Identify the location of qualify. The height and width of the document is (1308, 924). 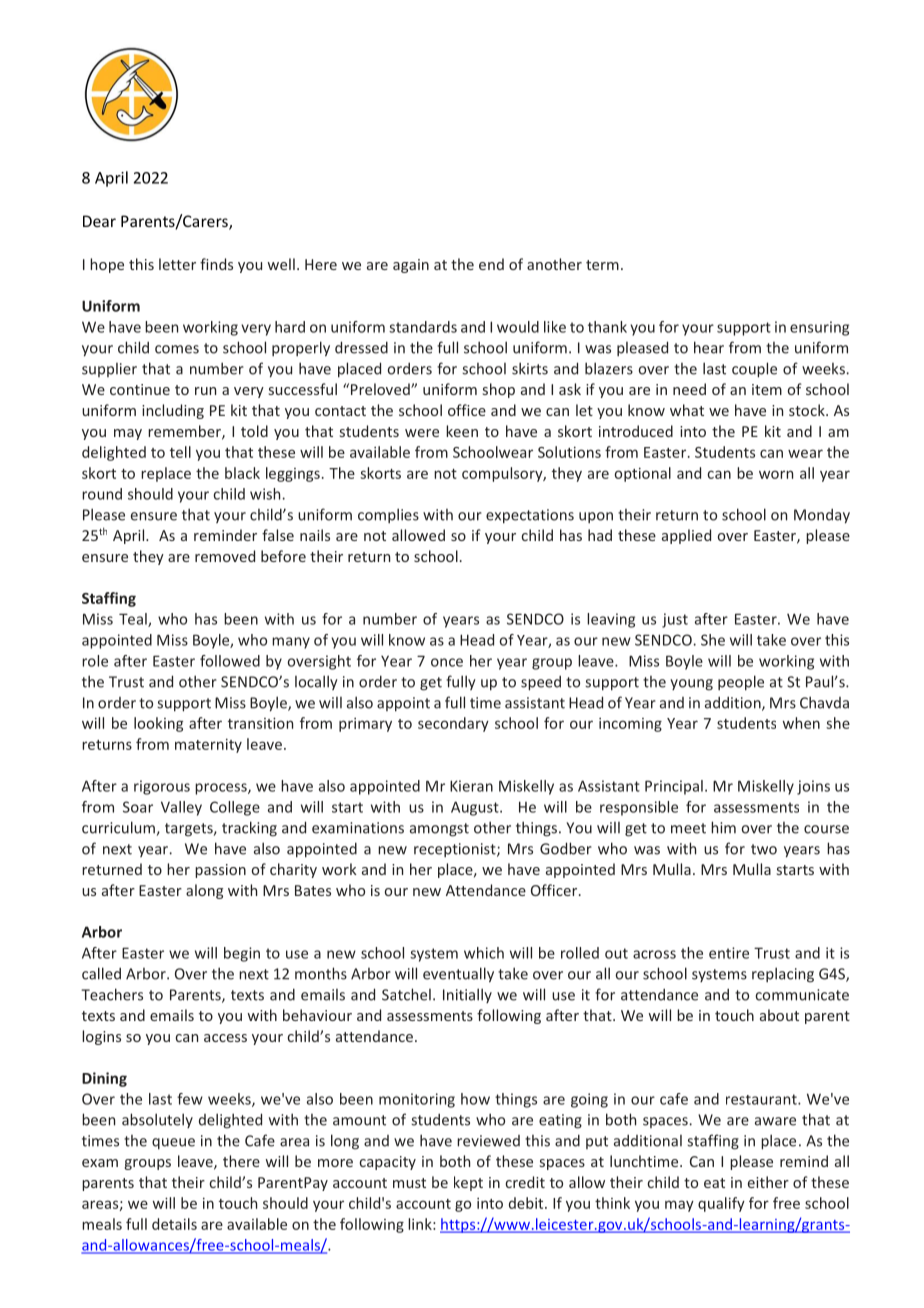
(721, 1204).
